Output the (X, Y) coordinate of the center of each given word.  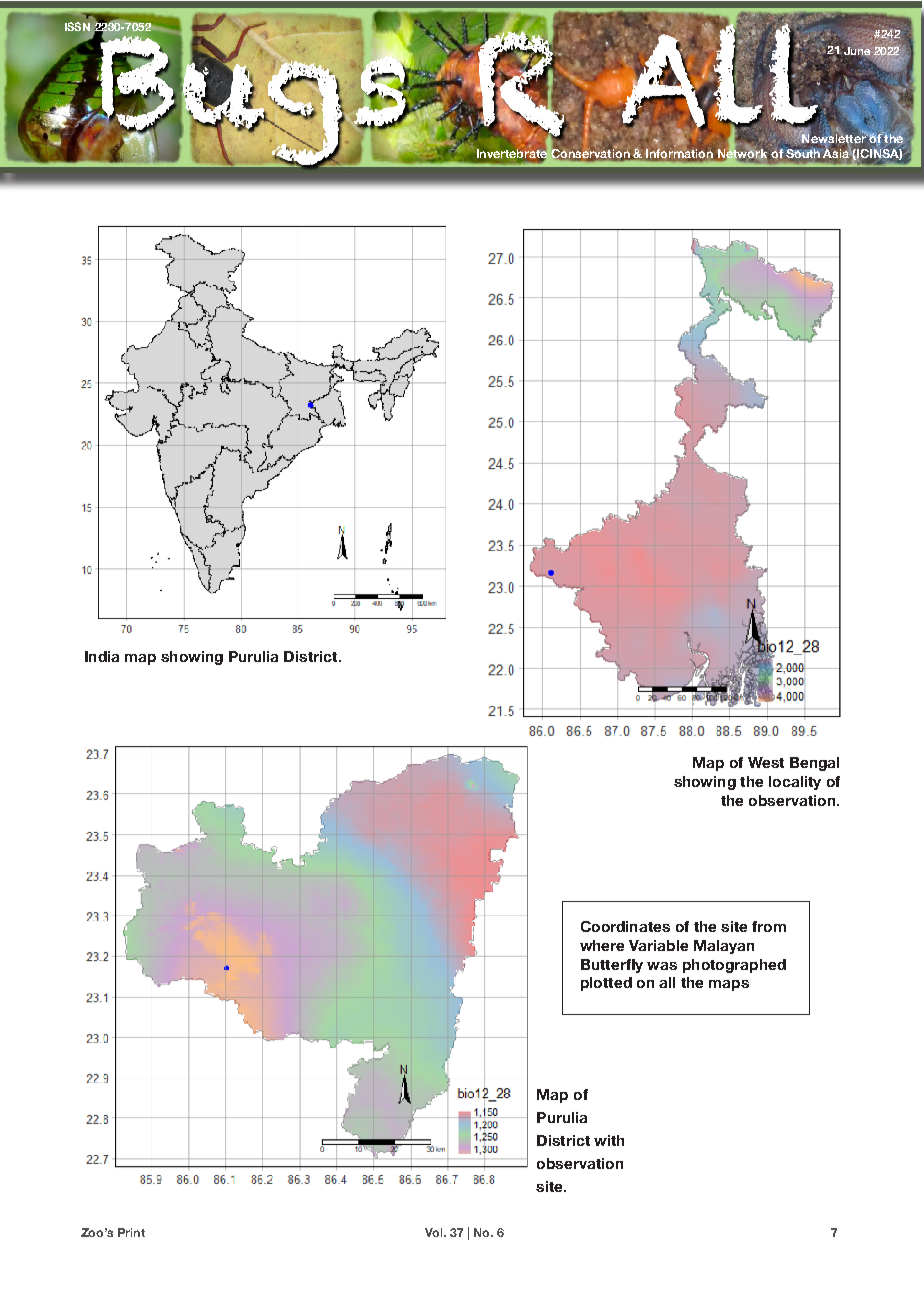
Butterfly (612, 966)
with (609, 1140)
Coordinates (625, 926)
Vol (435, 1232)
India (102, 656)
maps (729, 985)
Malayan (724, 947)
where (602, 945)
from (769, 926)
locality (795, 783)
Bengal (814, 764)
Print (131, 1232)
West (766, 762)
